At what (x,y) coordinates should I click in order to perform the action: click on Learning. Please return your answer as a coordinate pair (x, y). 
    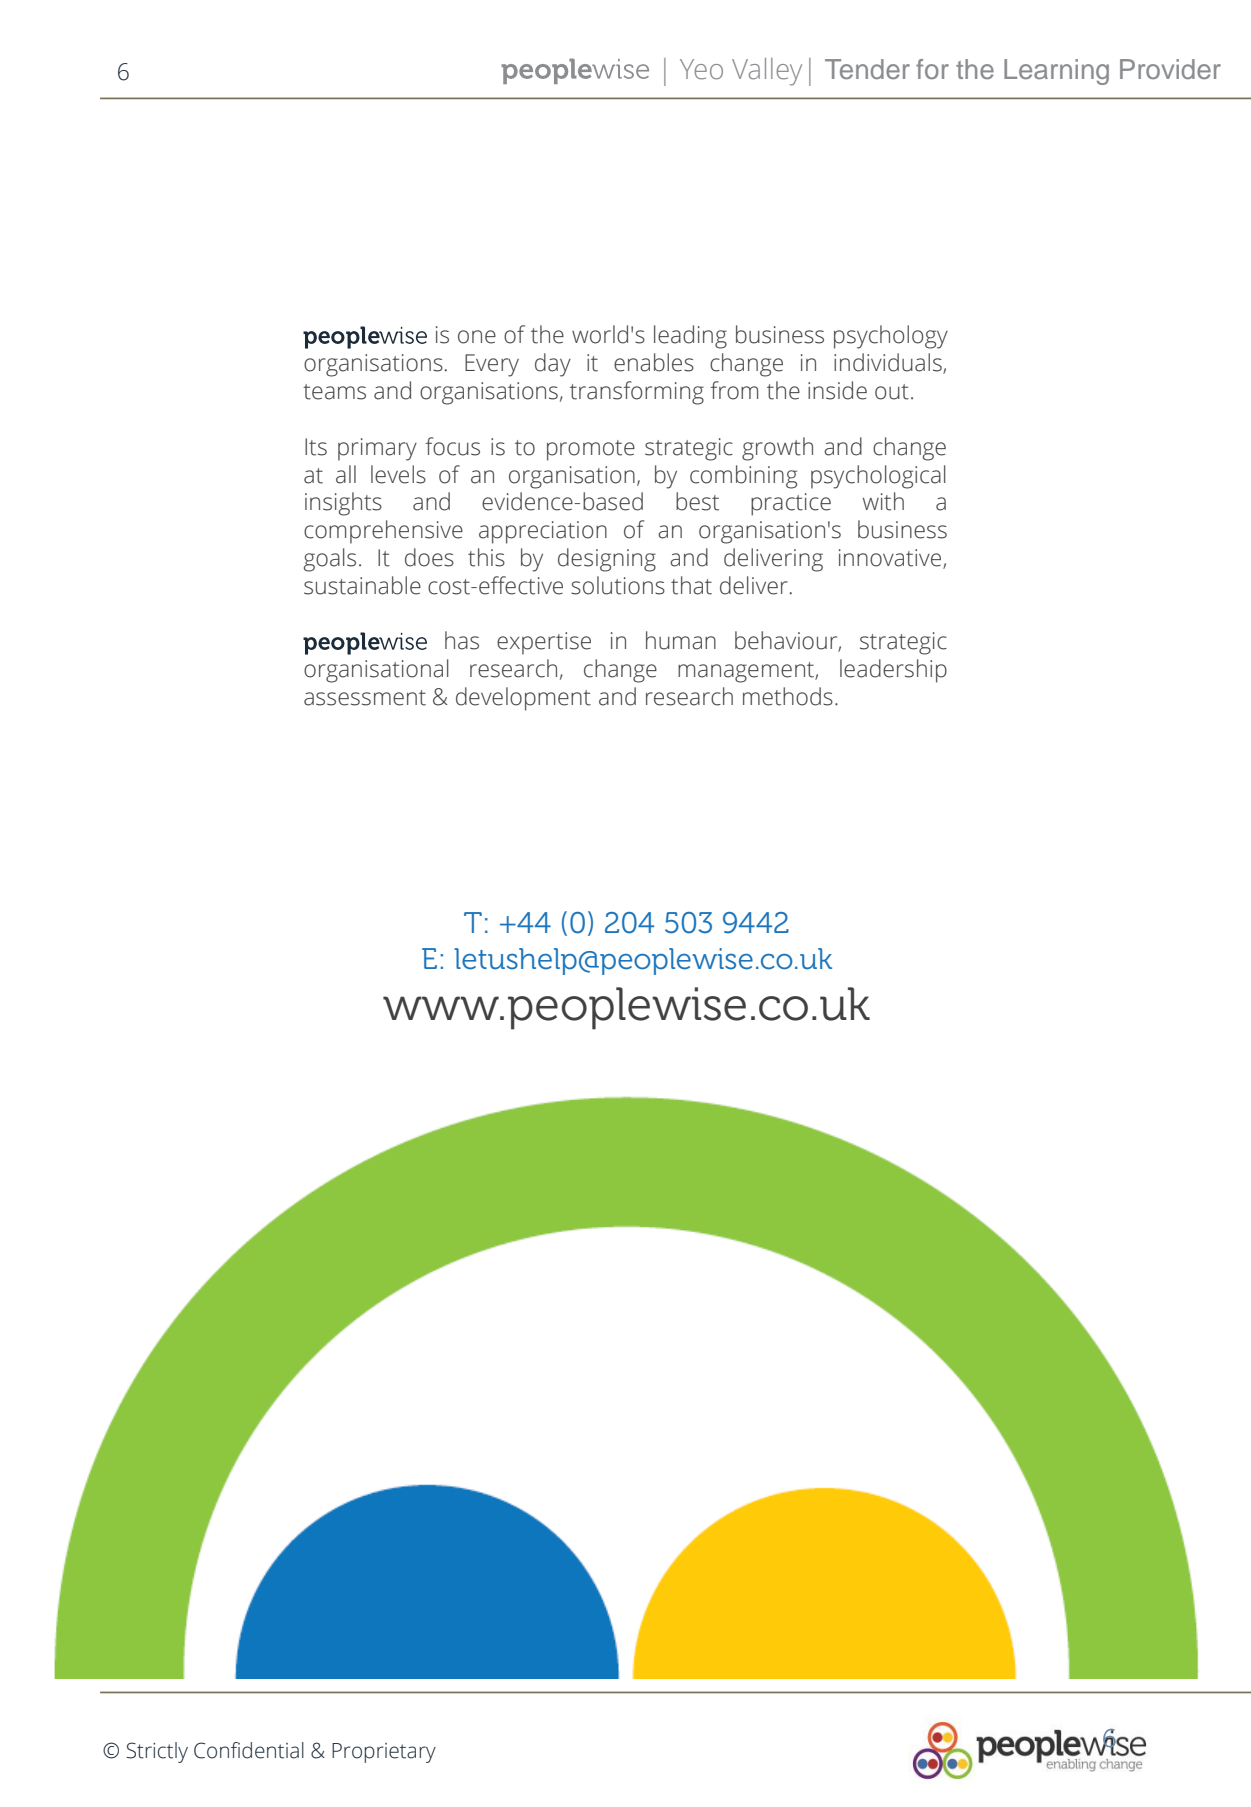
    Looking at the image, I should click on (1056, 72).
